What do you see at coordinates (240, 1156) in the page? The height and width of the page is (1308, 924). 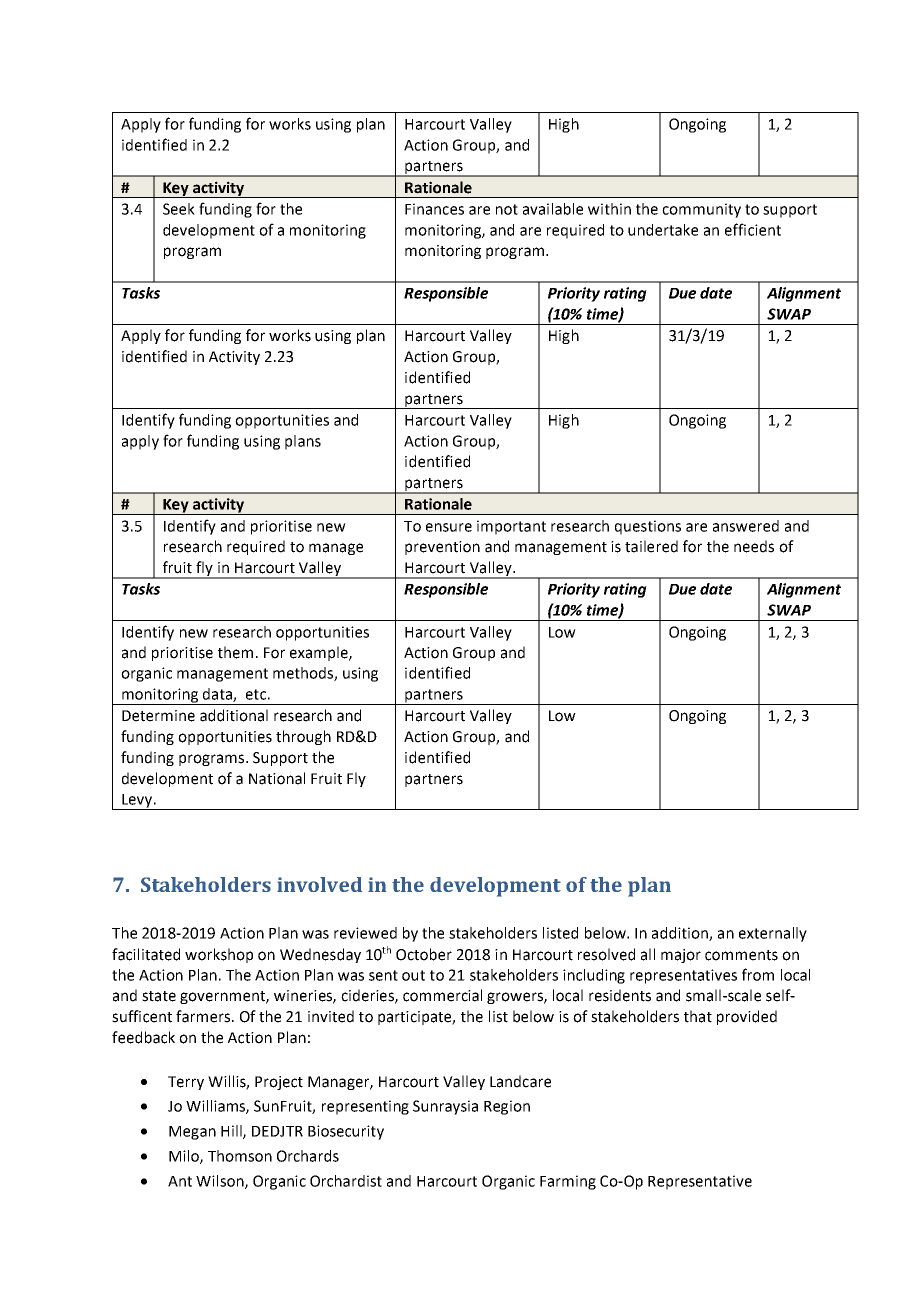 I see `Thomson` at bounding box center [240, 1156].
